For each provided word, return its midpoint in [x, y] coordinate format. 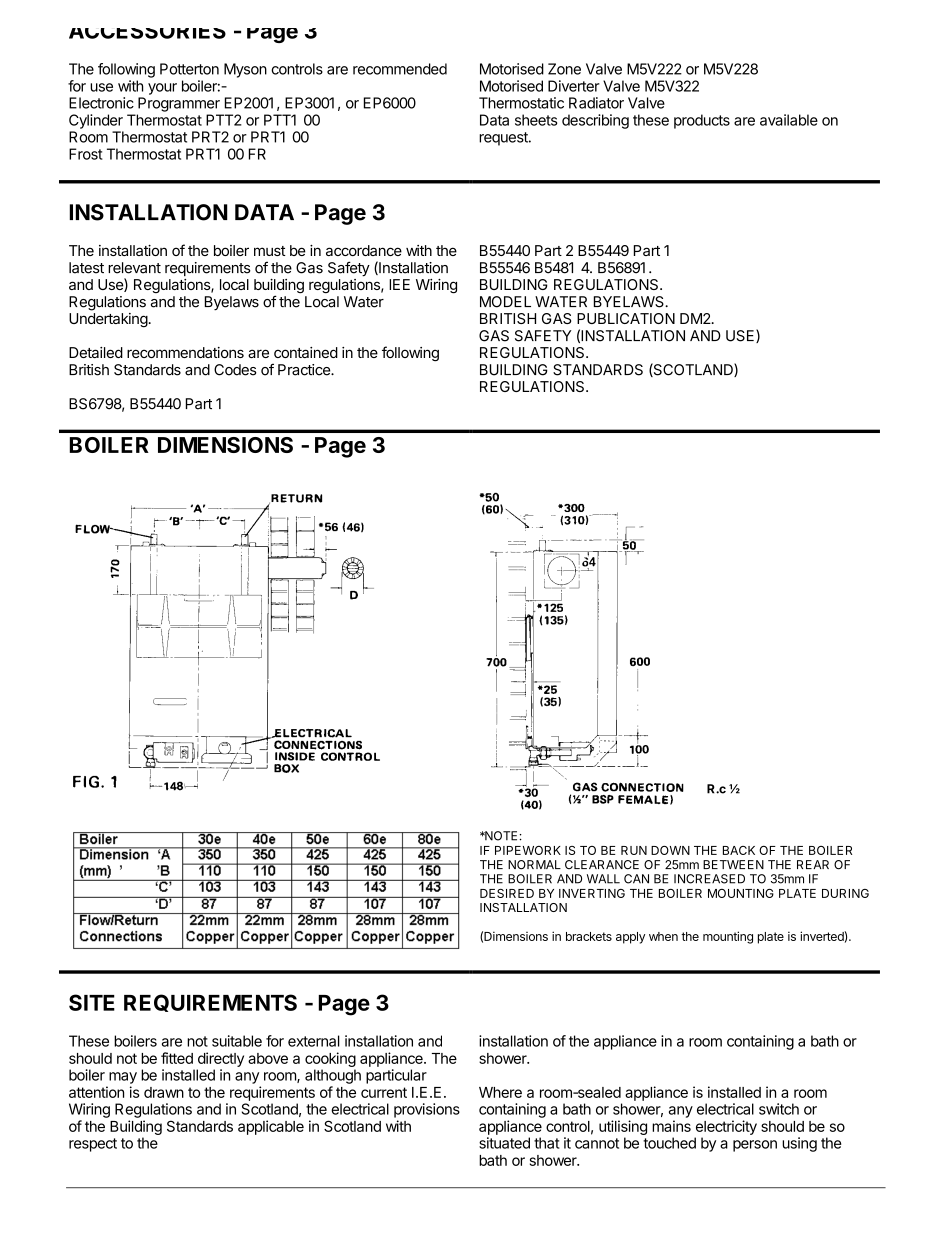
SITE [92, 1002]
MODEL [505, 302]
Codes [235, 370]
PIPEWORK [528, 850]
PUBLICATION [626, 318]
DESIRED [507, 893]
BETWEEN [733, 864]
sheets [536, 120]
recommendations [185, 352]
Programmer [179, 104]
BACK [739, 850]
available [789, 120]
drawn [164, 1092]
